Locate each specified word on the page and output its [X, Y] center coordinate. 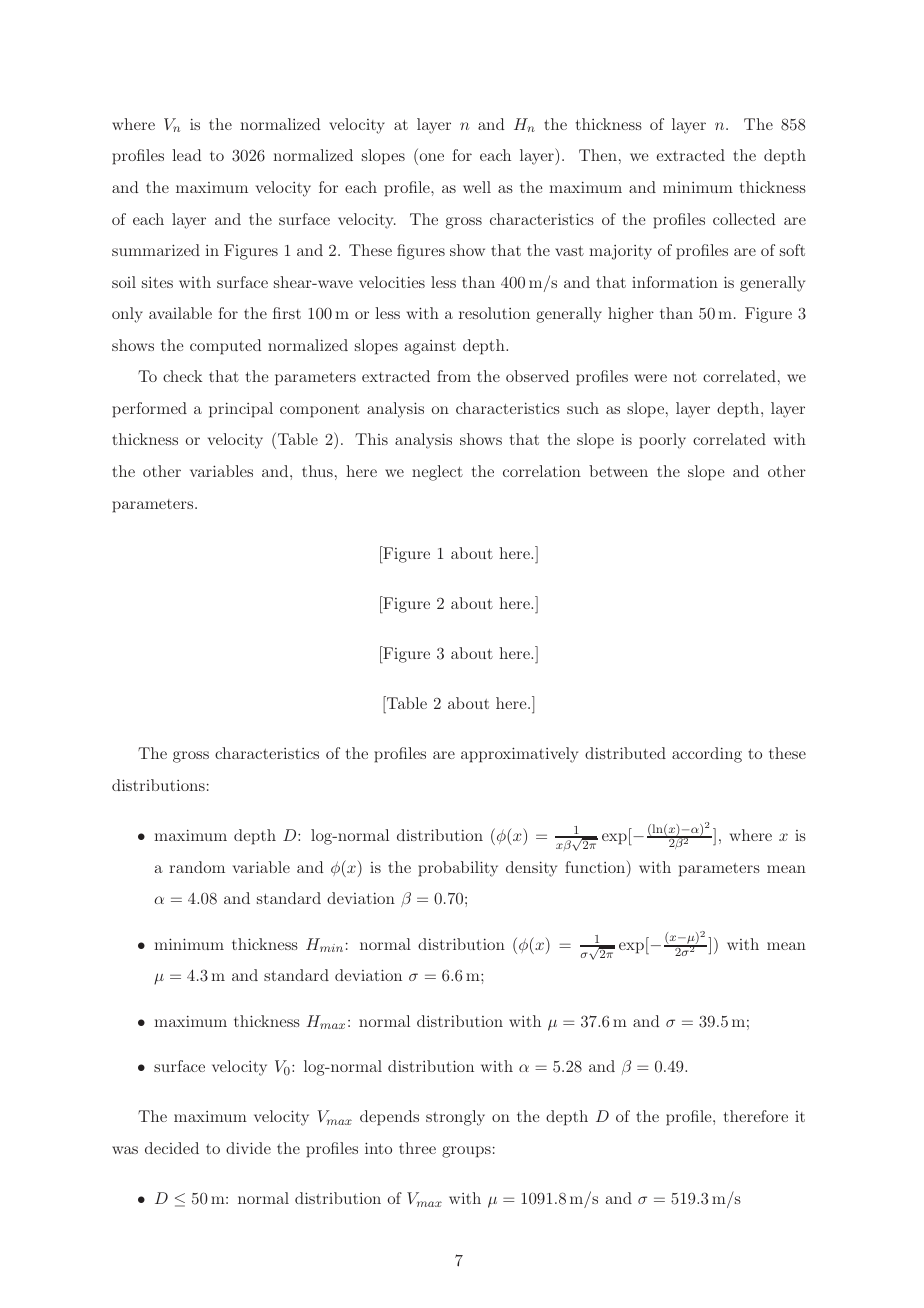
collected [744, 219]
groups [466, 1152]
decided [172, 1148]
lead [187, 155]
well [477, 187]
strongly [455, 1118]
